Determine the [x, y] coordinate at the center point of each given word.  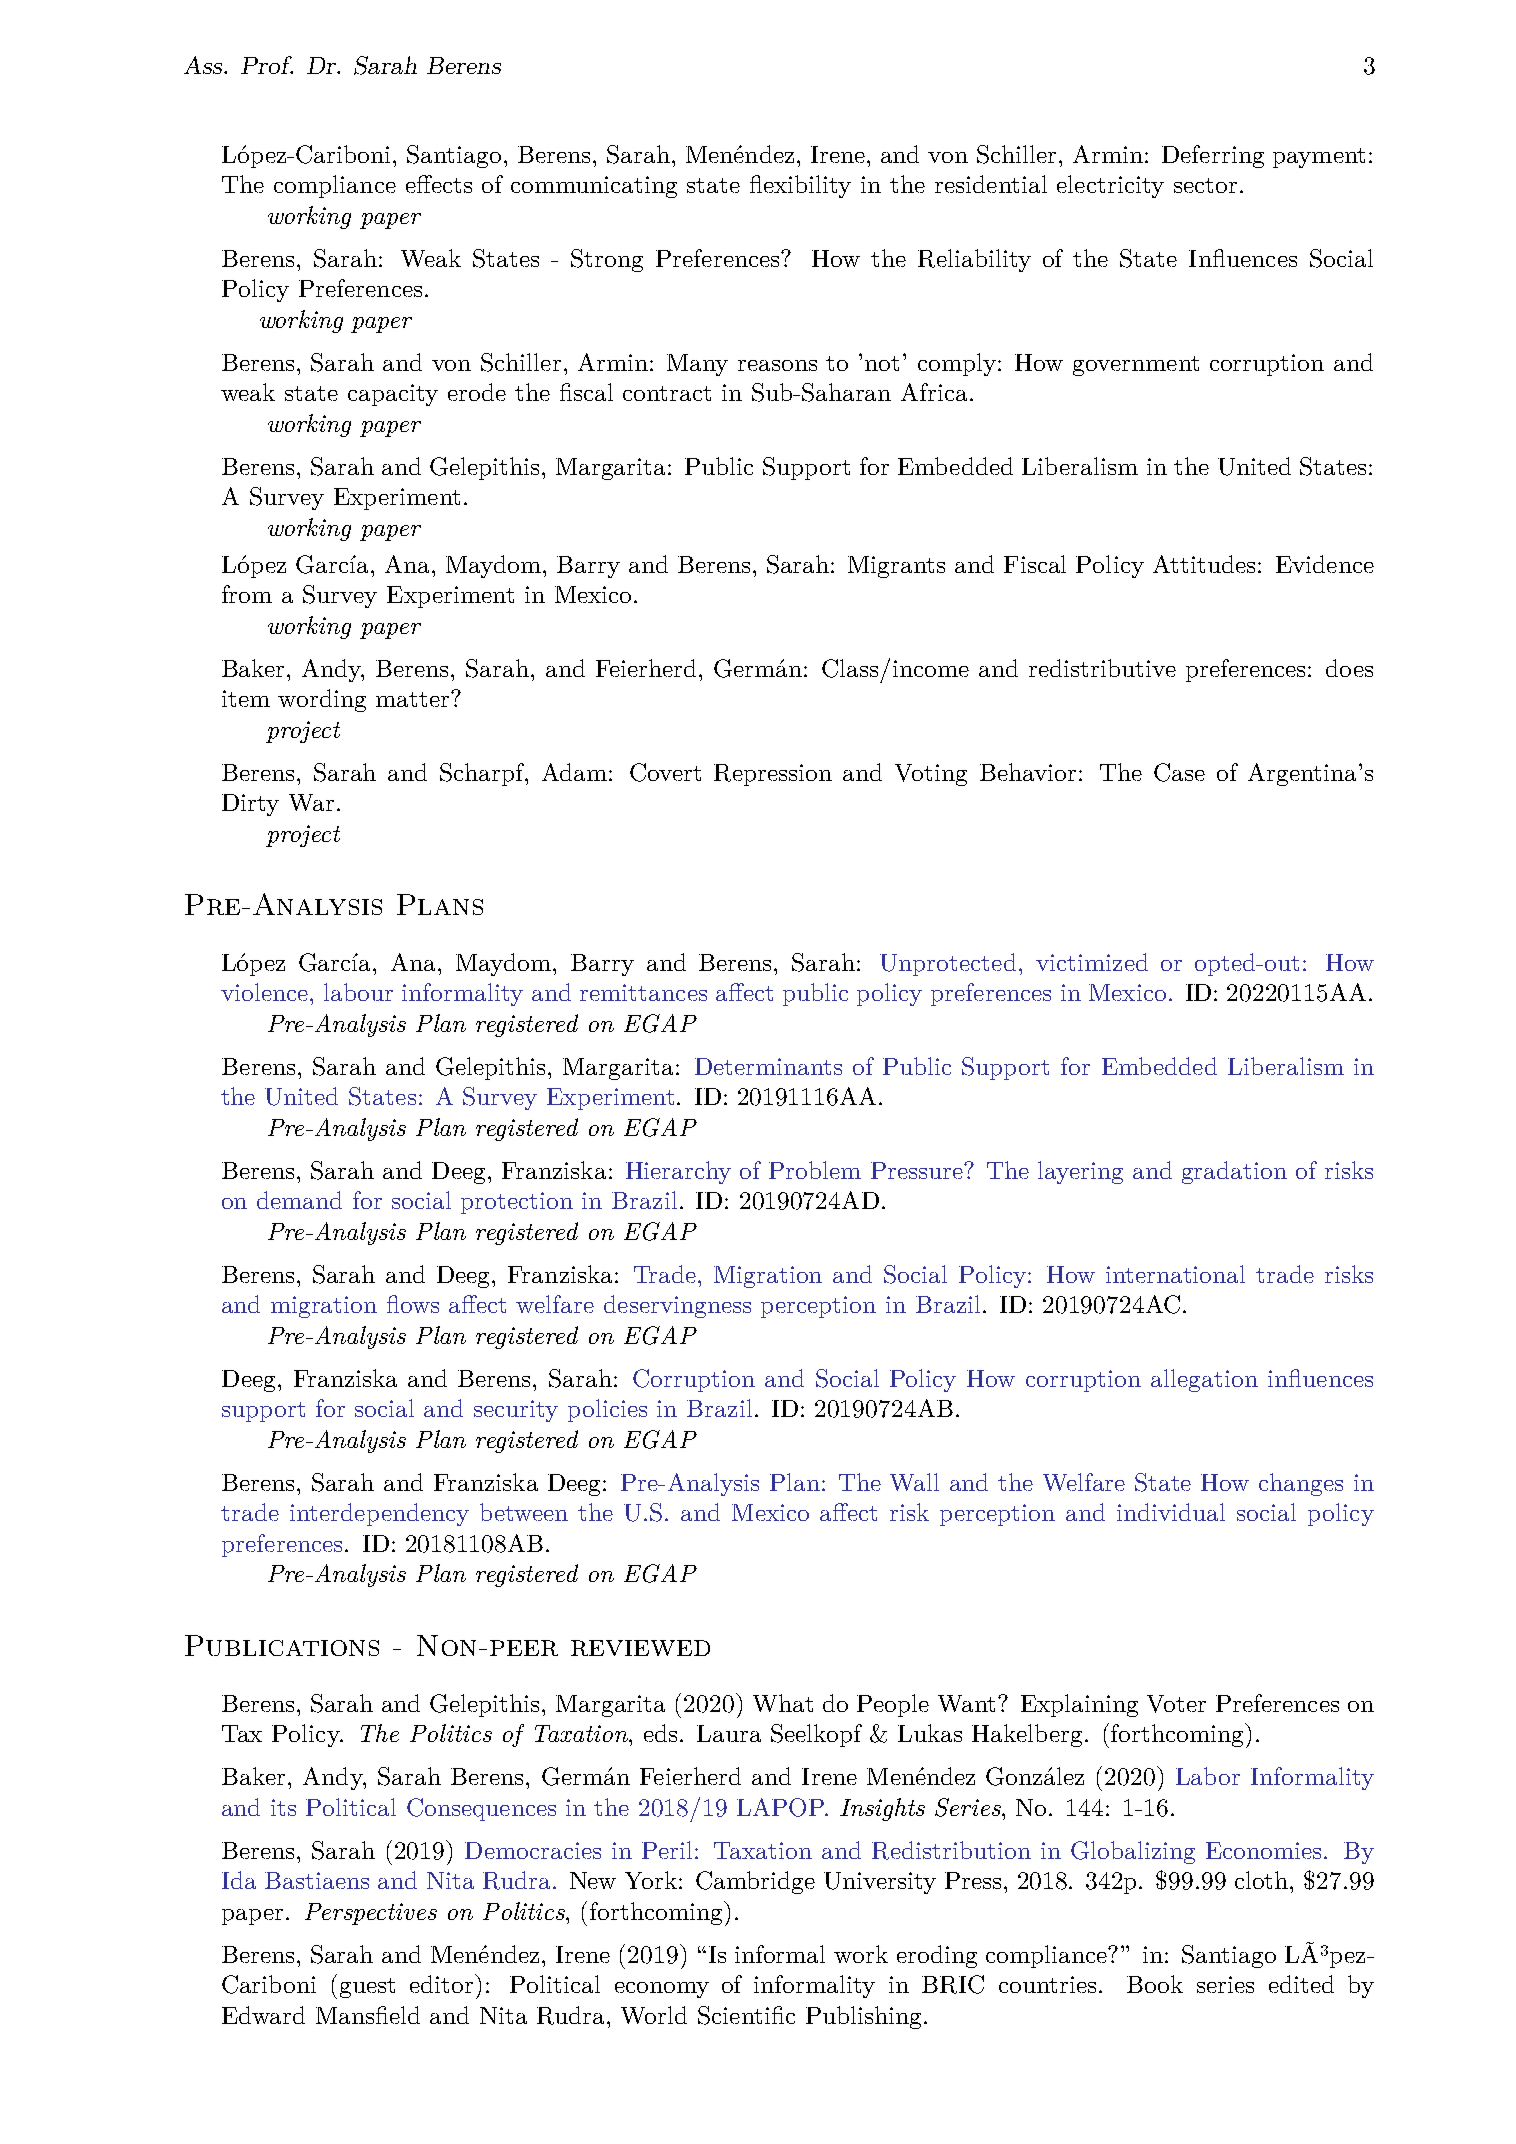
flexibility [800, 186]
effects [439, 184]
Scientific [746, 2015]
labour [358, 992]
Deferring [1213, 156]
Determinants [768, 1066]
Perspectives [371, 1914]
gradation [1234, 1172]
